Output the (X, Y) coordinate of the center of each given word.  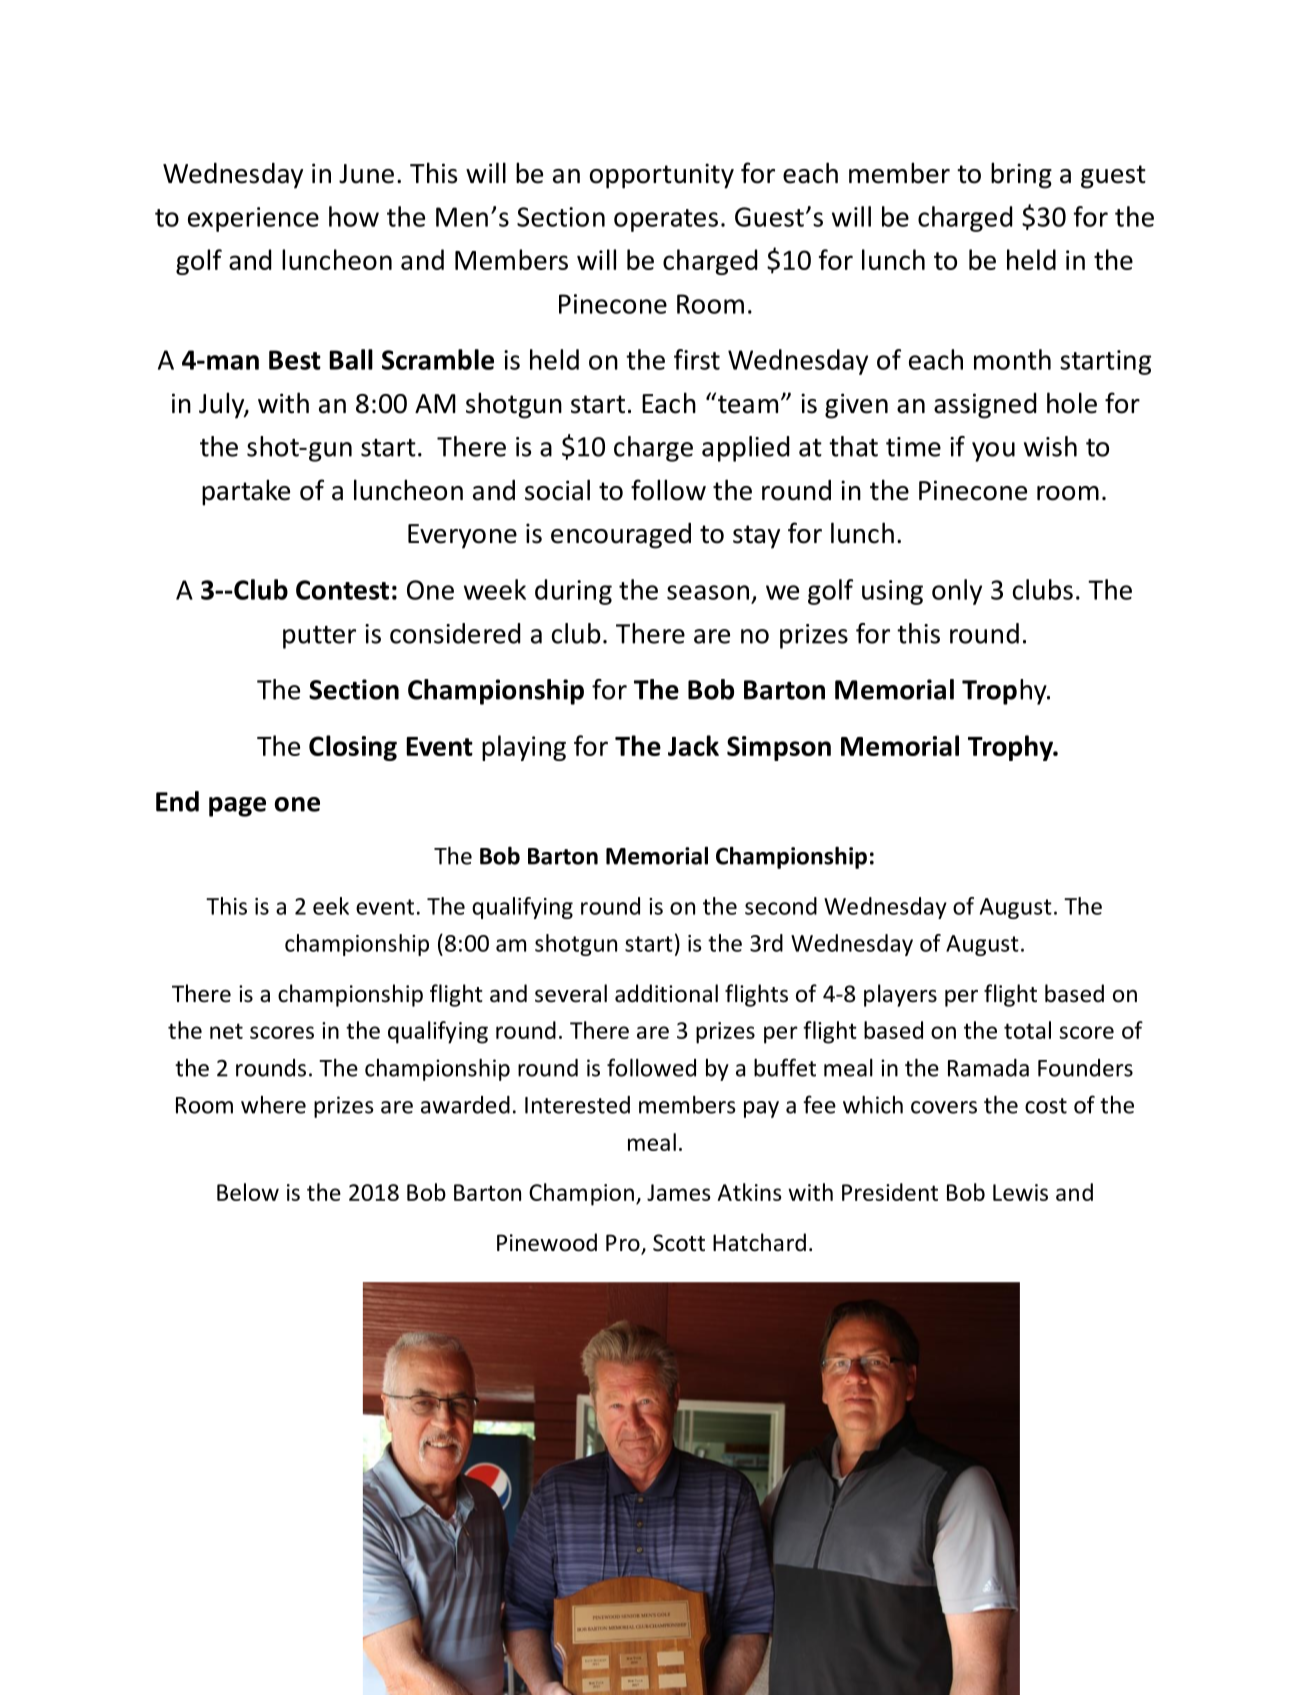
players (900, 995)
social (557, 490)
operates (666, 220)
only (957, 592)
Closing (353, 748)
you (993, 452)
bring (1021, 175)
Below (248, 1192)
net (226, 1031)
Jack (693, 745)
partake (246, 492)
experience (253, 219)
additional (666, 993)
